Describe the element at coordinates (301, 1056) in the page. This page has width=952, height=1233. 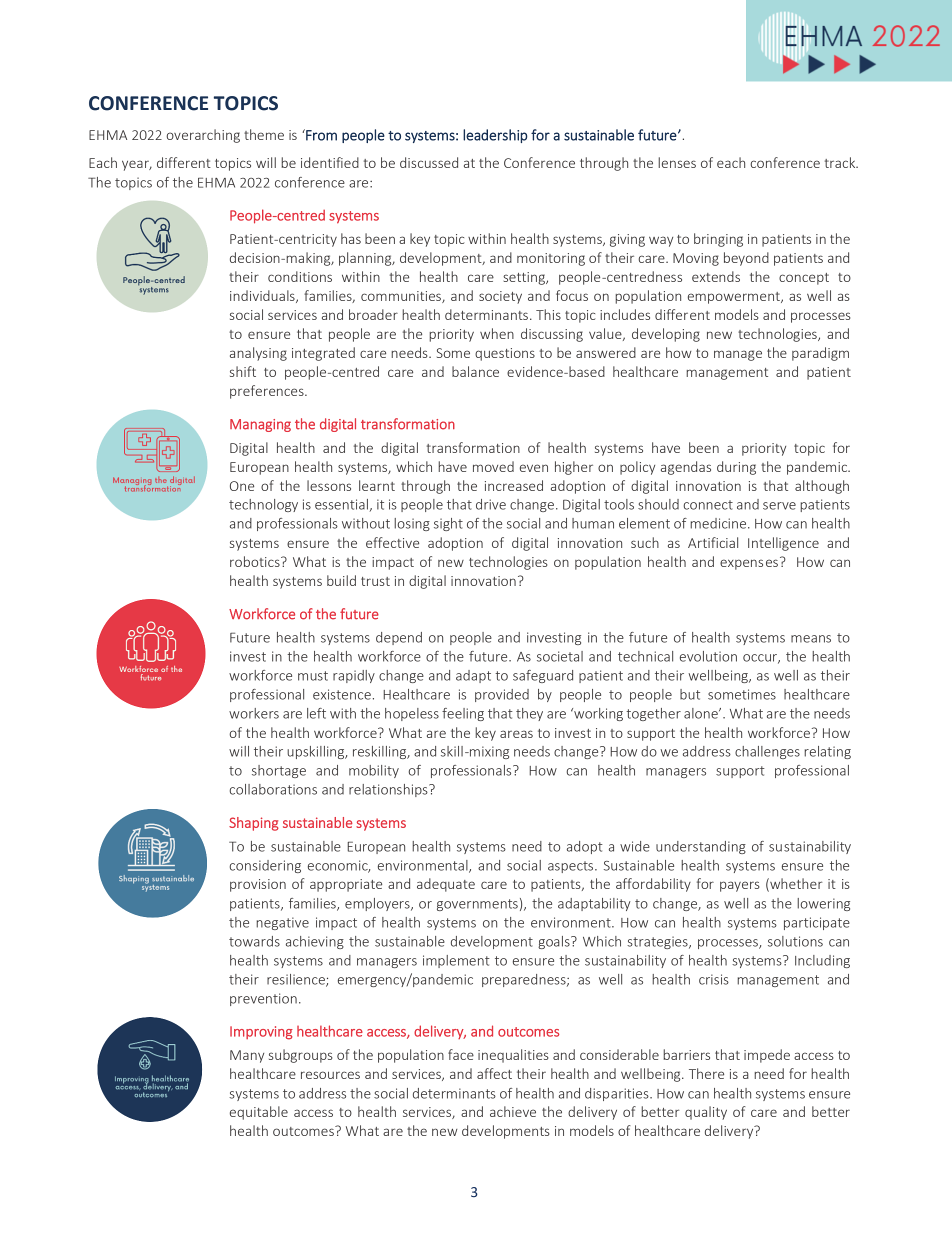
I see `subgroups` at that location.
